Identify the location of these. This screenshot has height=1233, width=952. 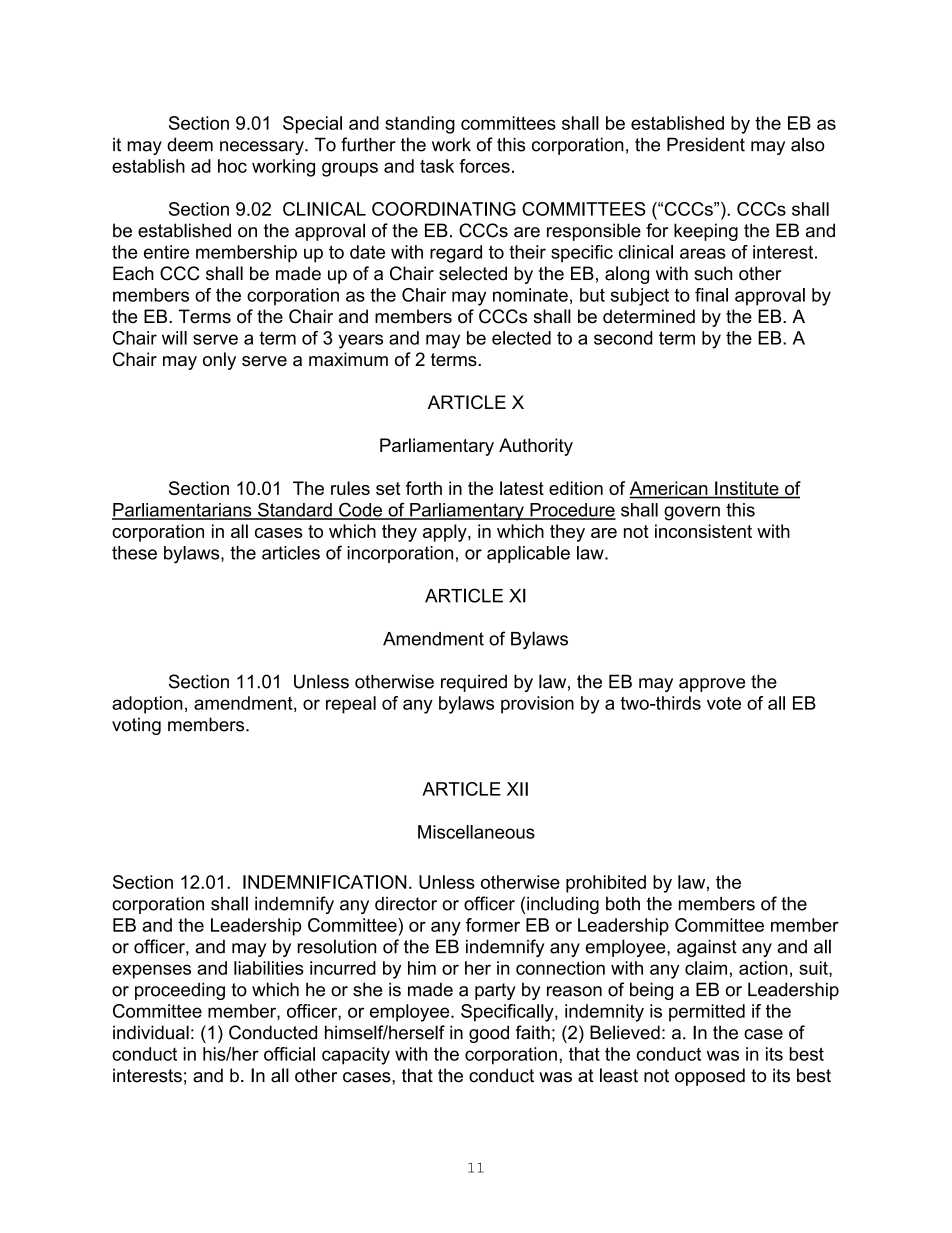
(134, 553).
